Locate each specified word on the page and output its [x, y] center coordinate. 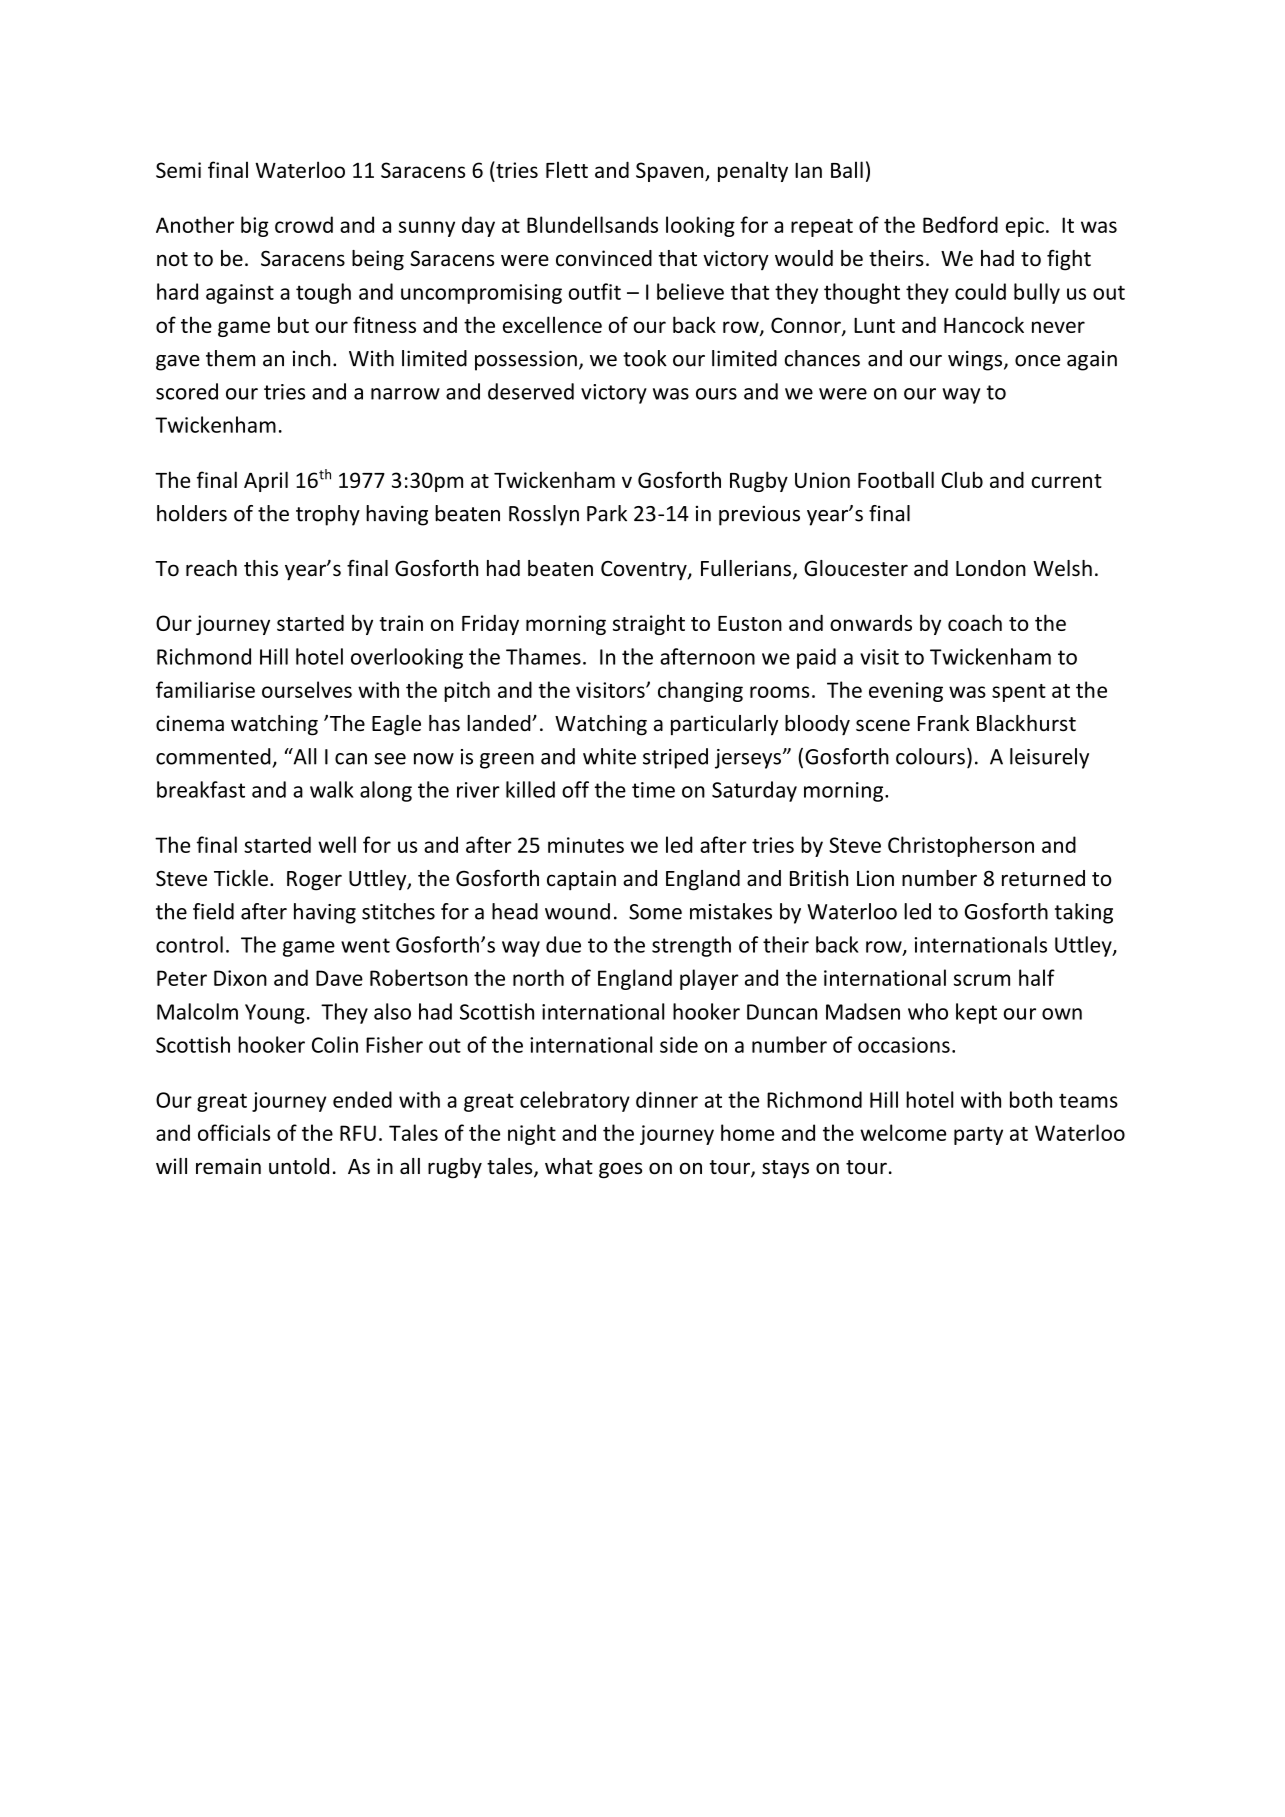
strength [691, 946]
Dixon [240, 978]
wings [976, 360]
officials [234, 1132]
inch [311, 358]
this [261, 568]
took [645, 358]
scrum [982, 980]
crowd [304, 224]
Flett [567, 169]
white [609, 756]
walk [332, 789]
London [991, 568]
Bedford [960, 224]
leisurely [1049, 758]
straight [649, 624]
